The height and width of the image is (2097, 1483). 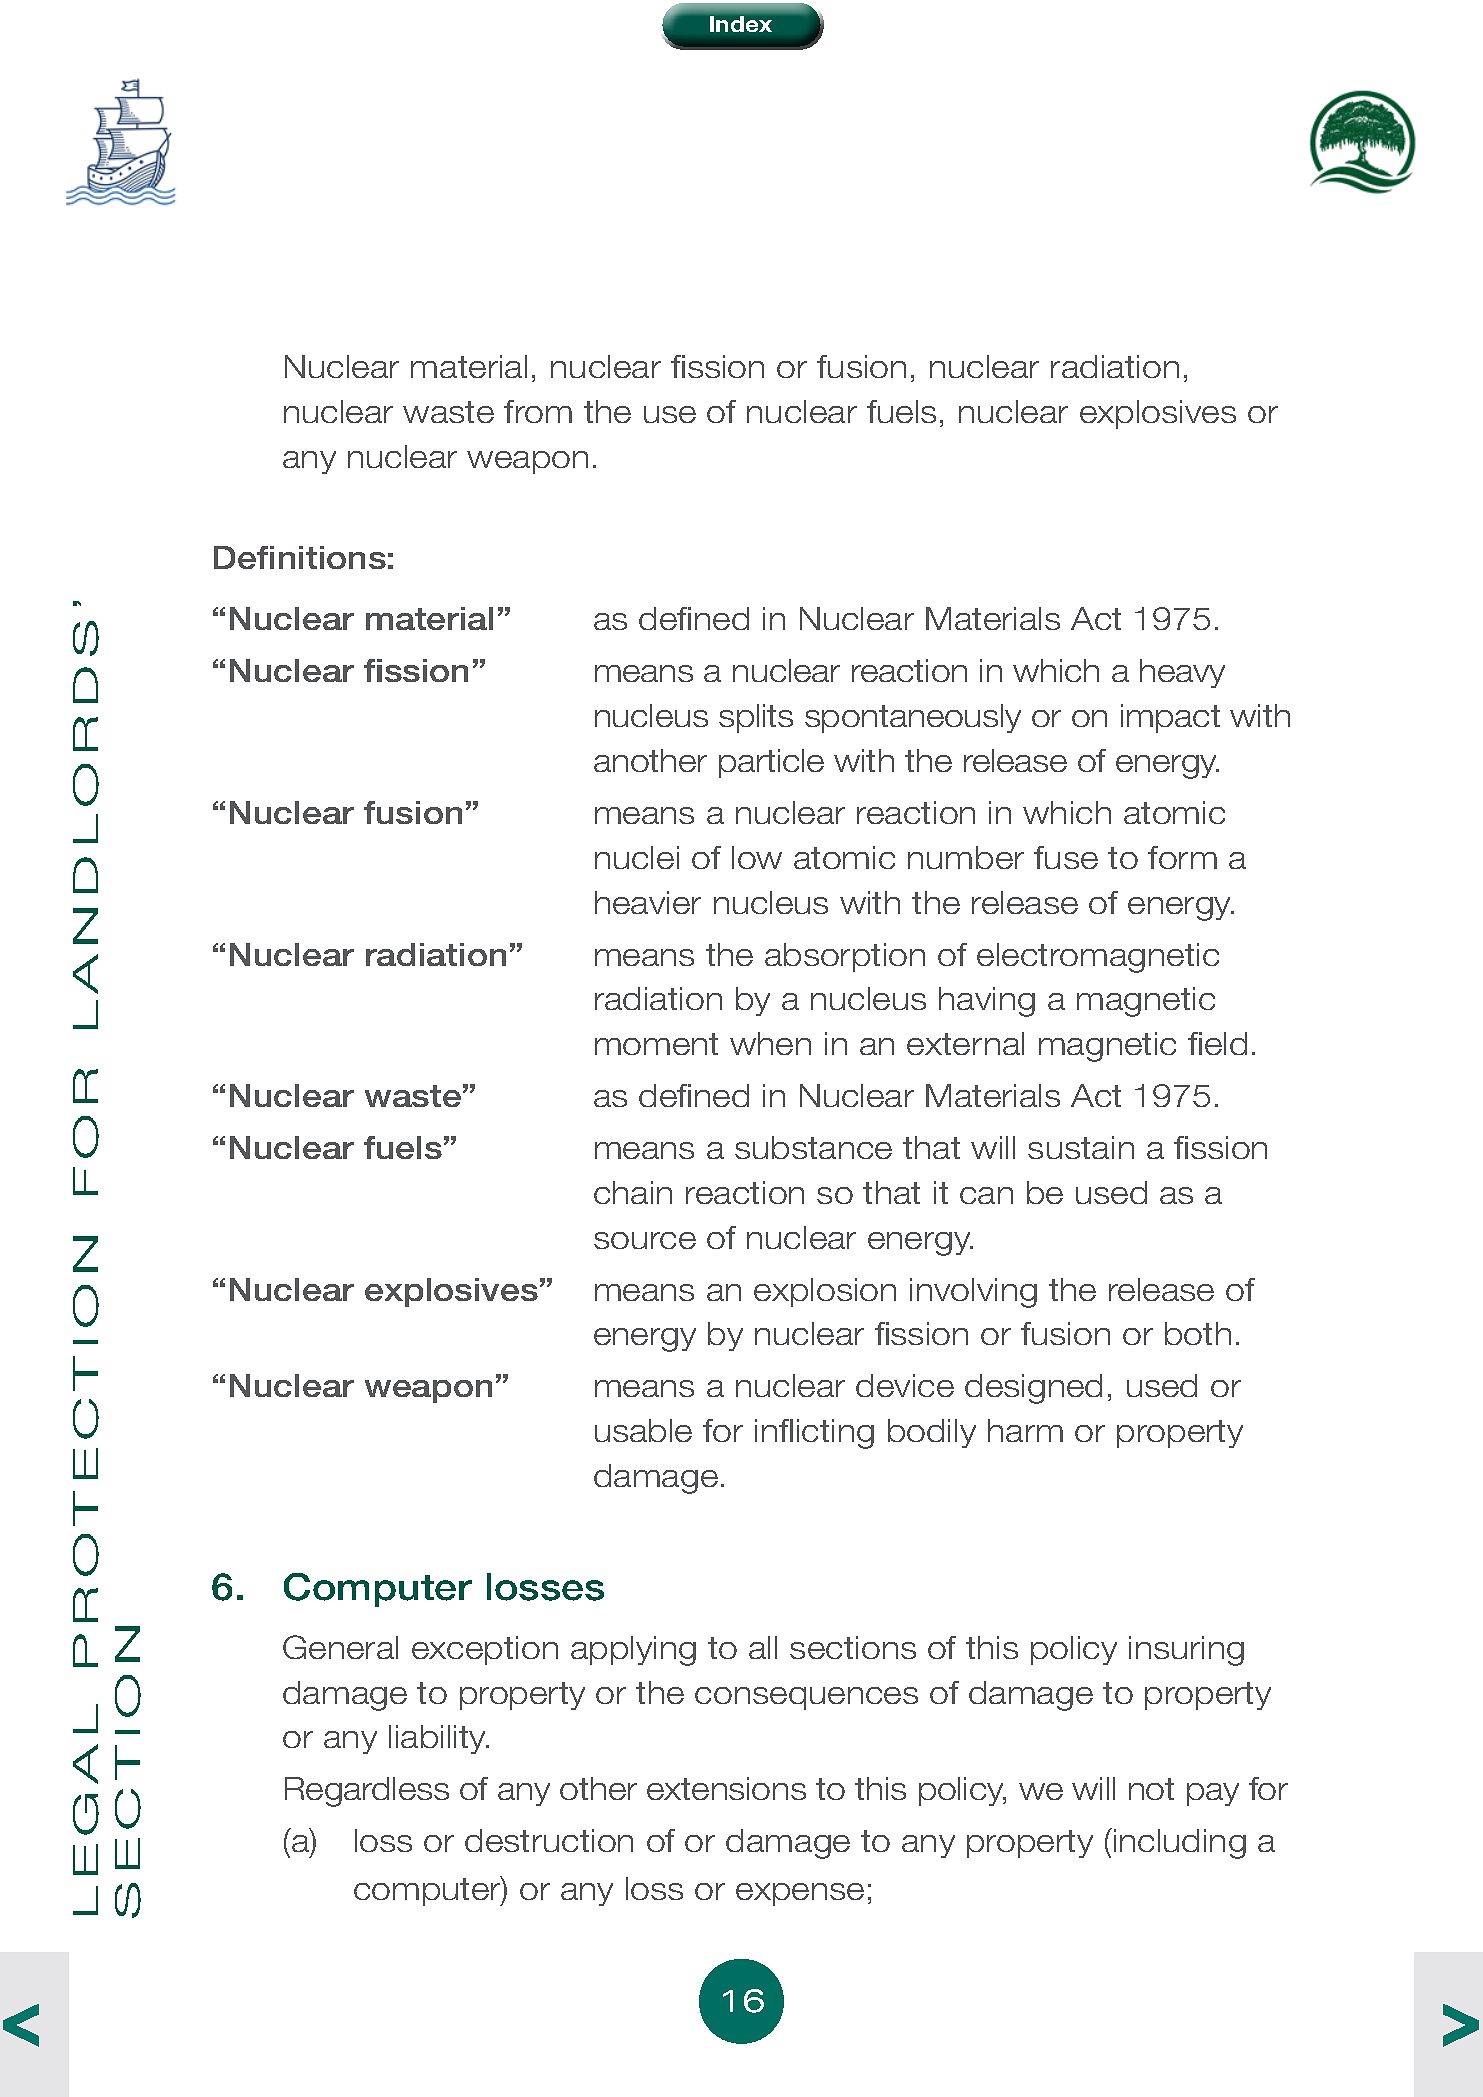 What do you see at coordinates (1081, 1147) in the image?
I see `sustain` at bounding box center [1081, 1147].
